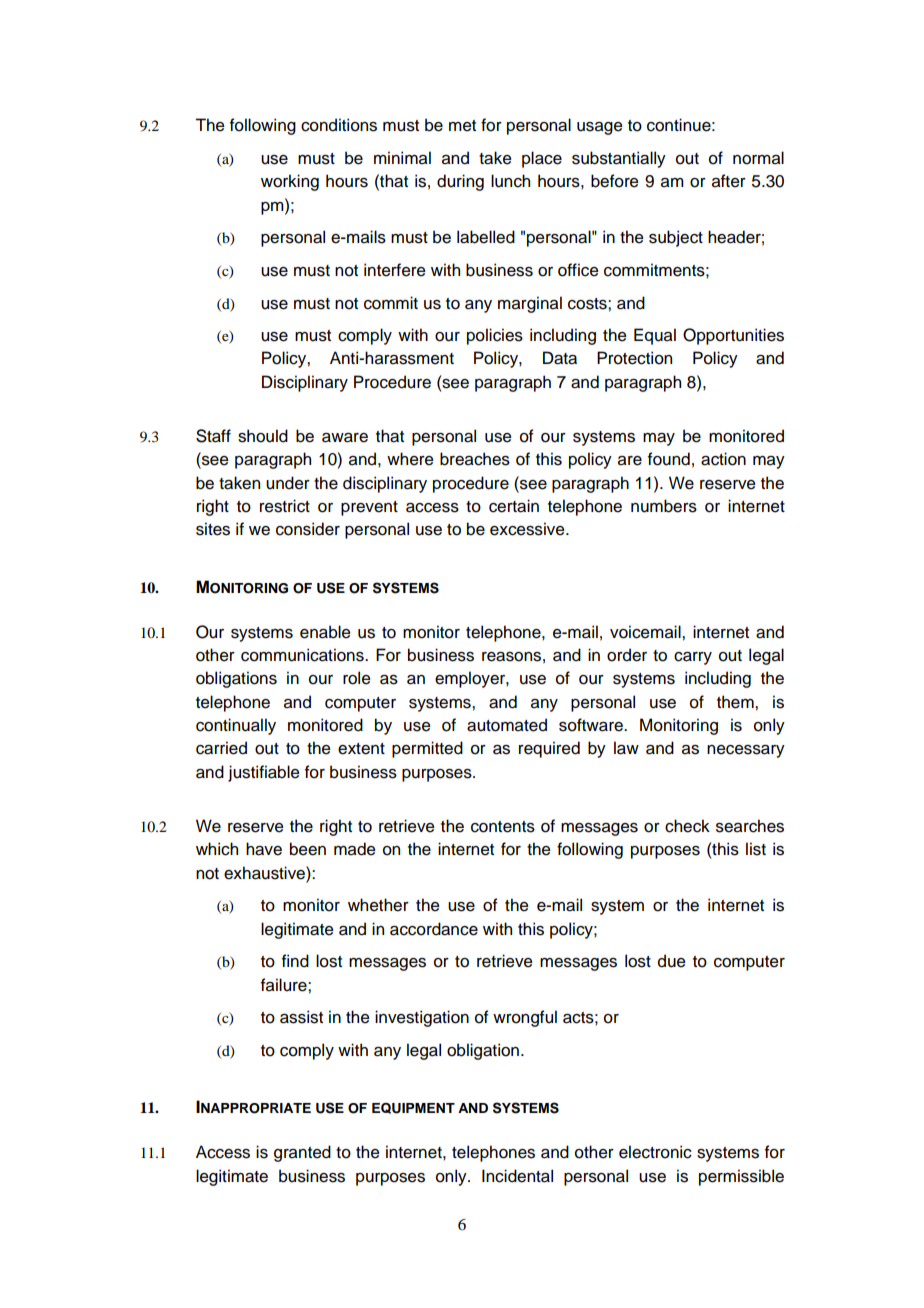  What do you see at coordinates (288, 483) in the image?
I see `under` at bounding box center [288, 483].
